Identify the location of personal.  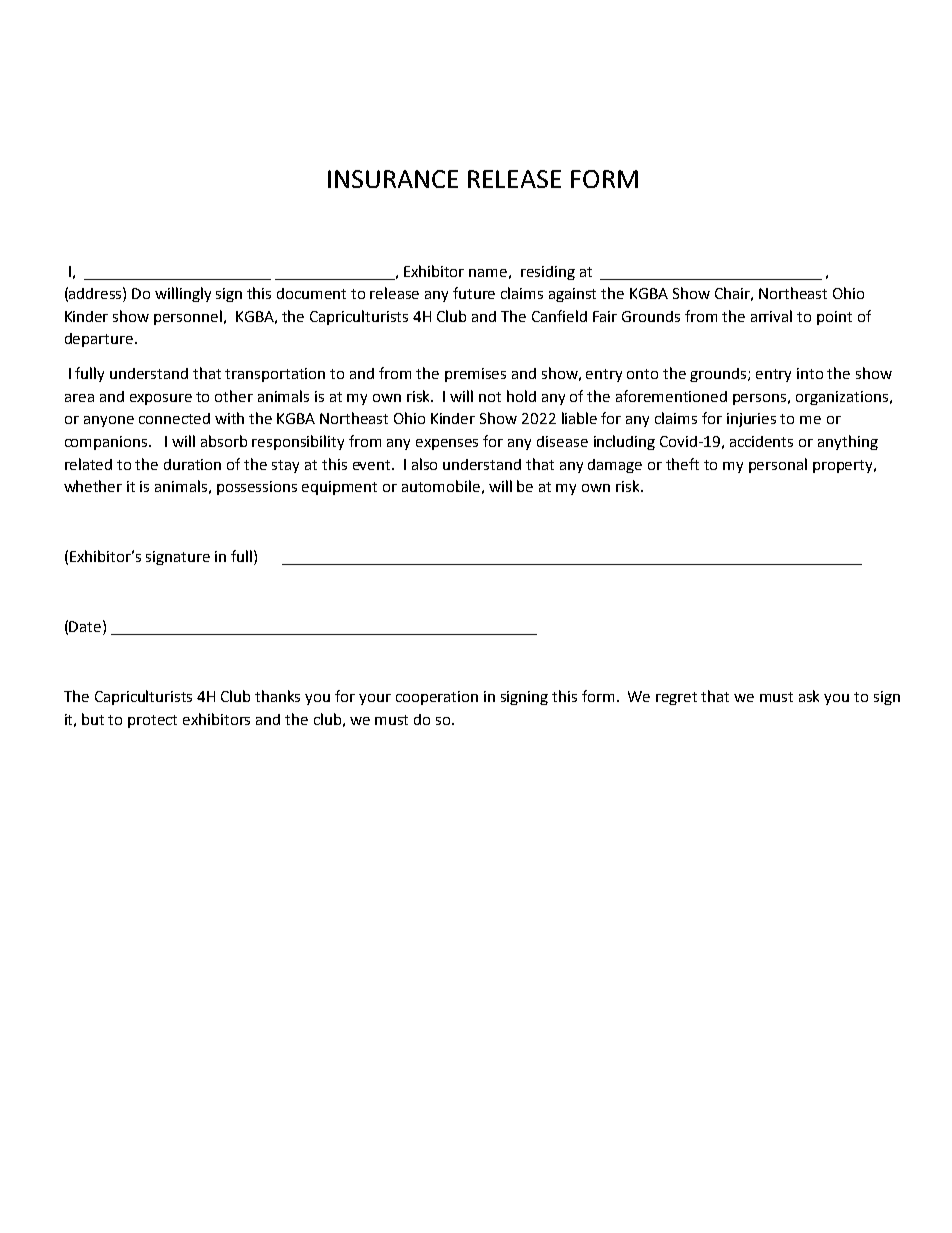
(778, 465).
